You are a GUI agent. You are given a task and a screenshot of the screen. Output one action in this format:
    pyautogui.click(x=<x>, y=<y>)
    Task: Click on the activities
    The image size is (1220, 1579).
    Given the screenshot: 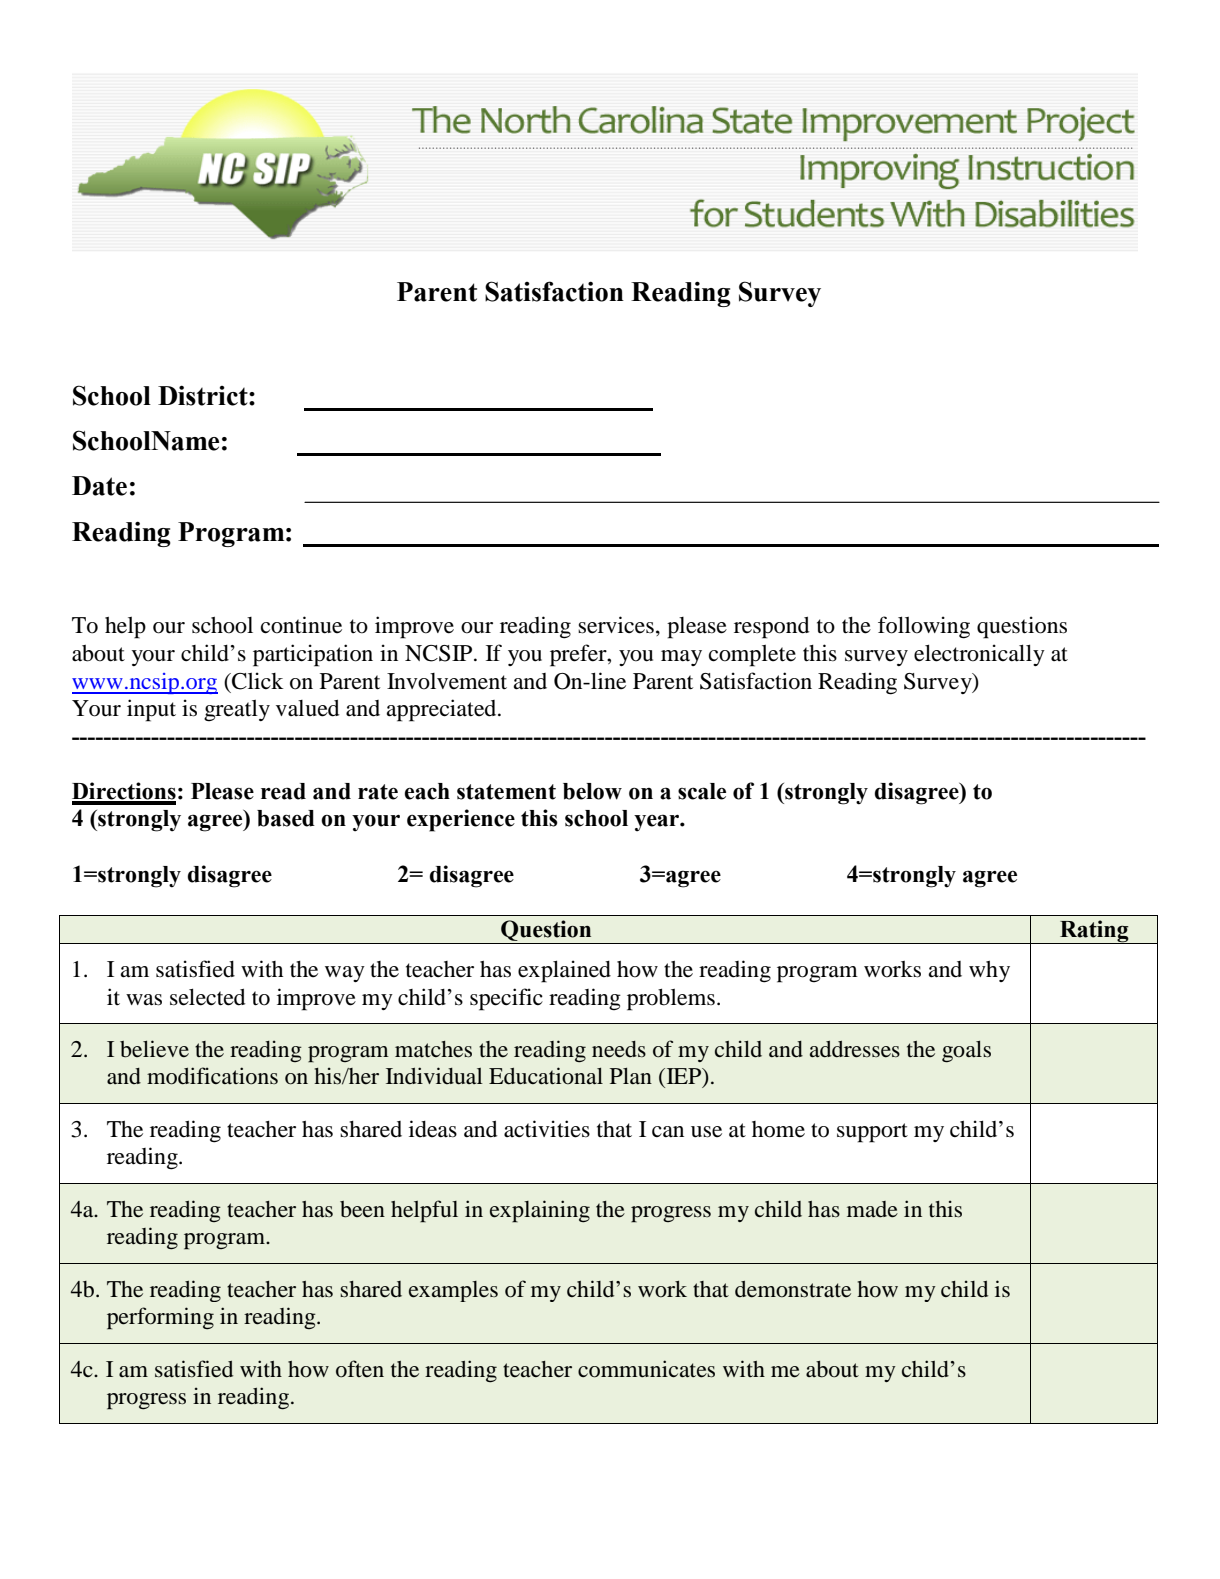 What is the action you would take?
    pyautogui.click(x=547, y=1129)
